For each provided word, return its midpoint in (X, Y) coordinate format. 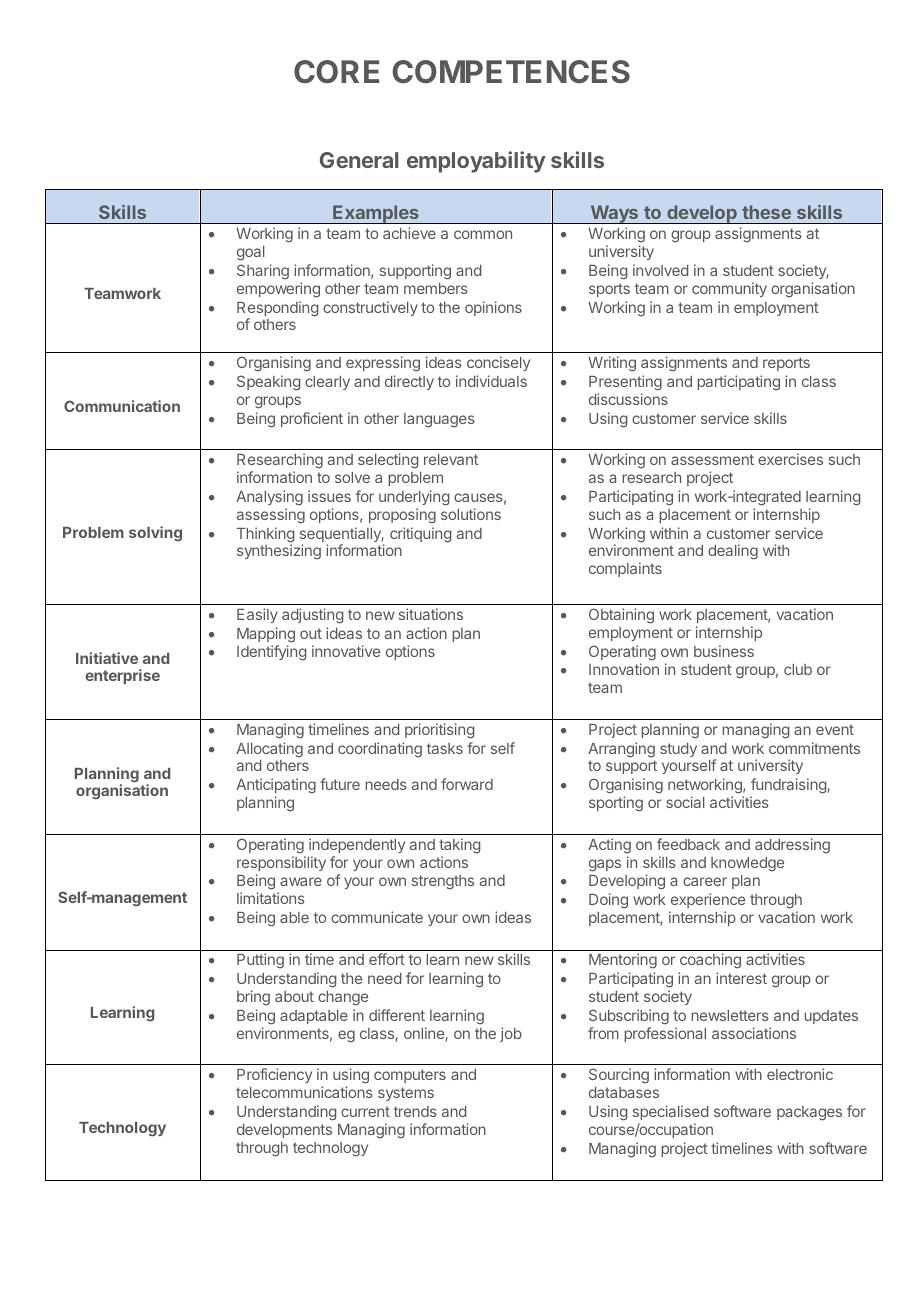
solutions (471, 514)
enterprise (122, 676)
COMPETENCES (511, 71)
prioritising (440, 731)
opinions (493, 308)
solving (155, 534)
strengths (443, 882)
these (766, 212)
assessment (712, 459)
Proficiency (274, 1075)
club (798, 669)
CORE (336, 71)
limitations (271, 898)
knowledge (747, 864)
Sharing (263, 272)
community (729, 289)
